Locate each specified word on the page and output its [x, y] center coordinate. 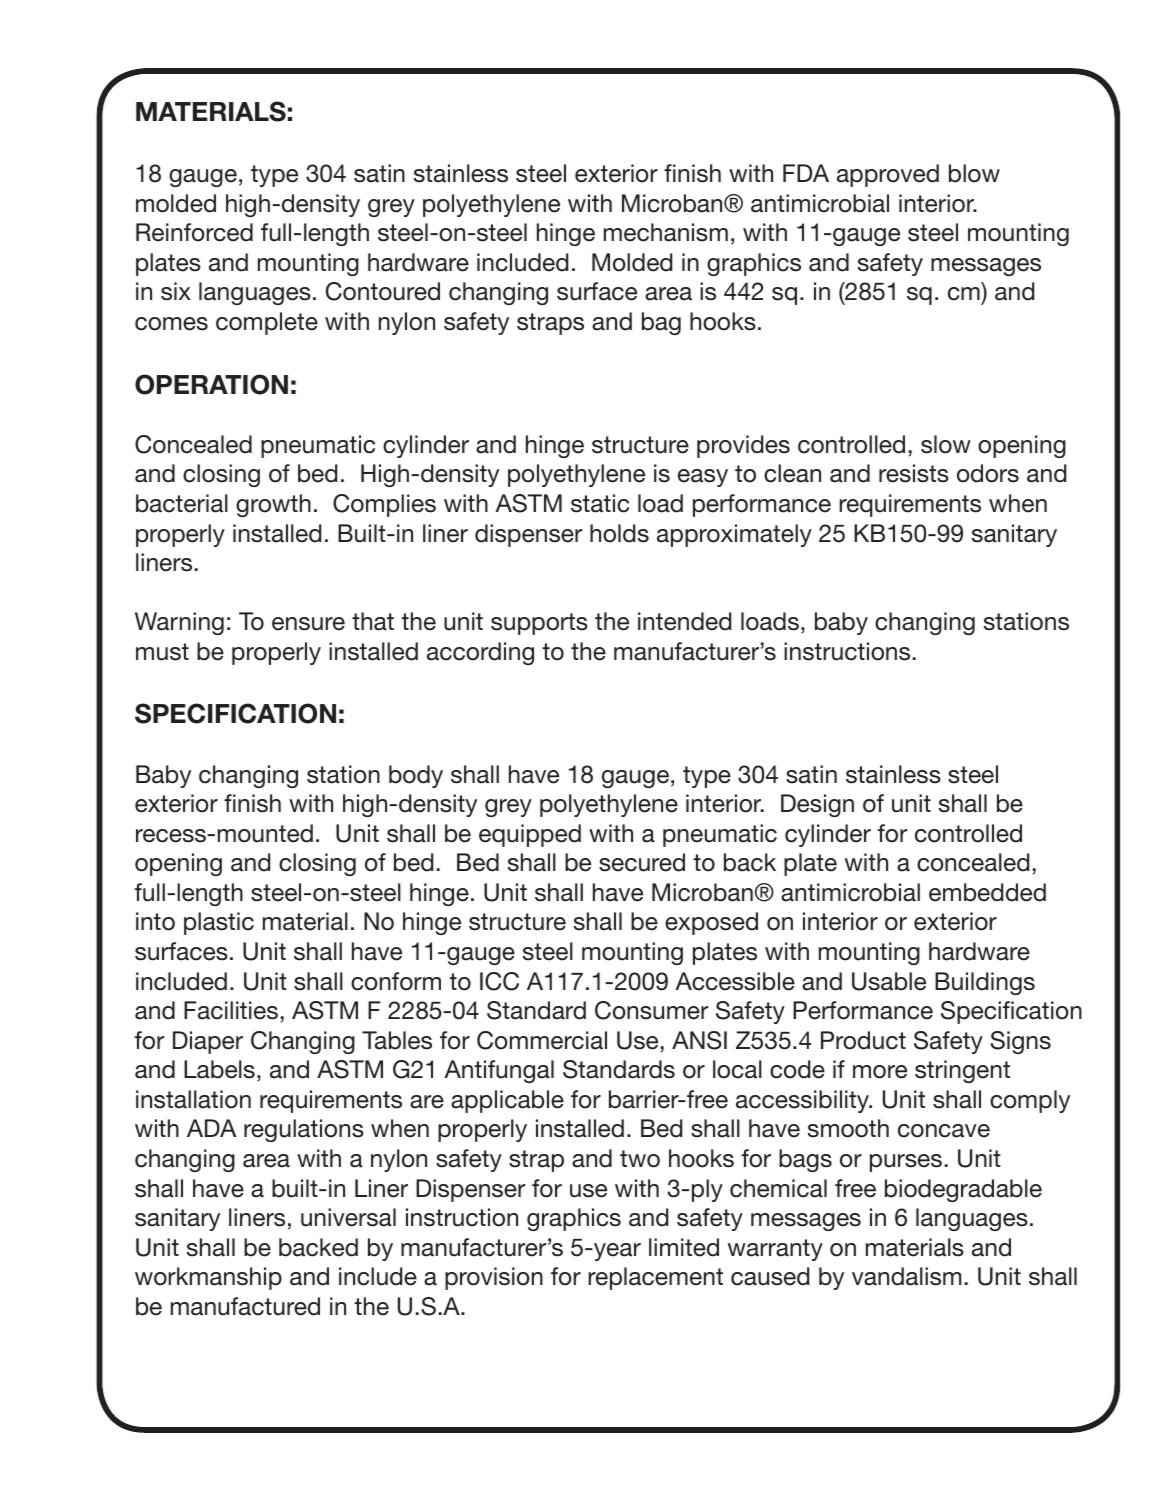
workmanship [208, 1278]
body [416, 776]
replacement [655, 1278]
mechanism [666, 232]
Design [817, 805]
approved [888, 175]
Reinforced [194, 232]
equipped [530, 835]
